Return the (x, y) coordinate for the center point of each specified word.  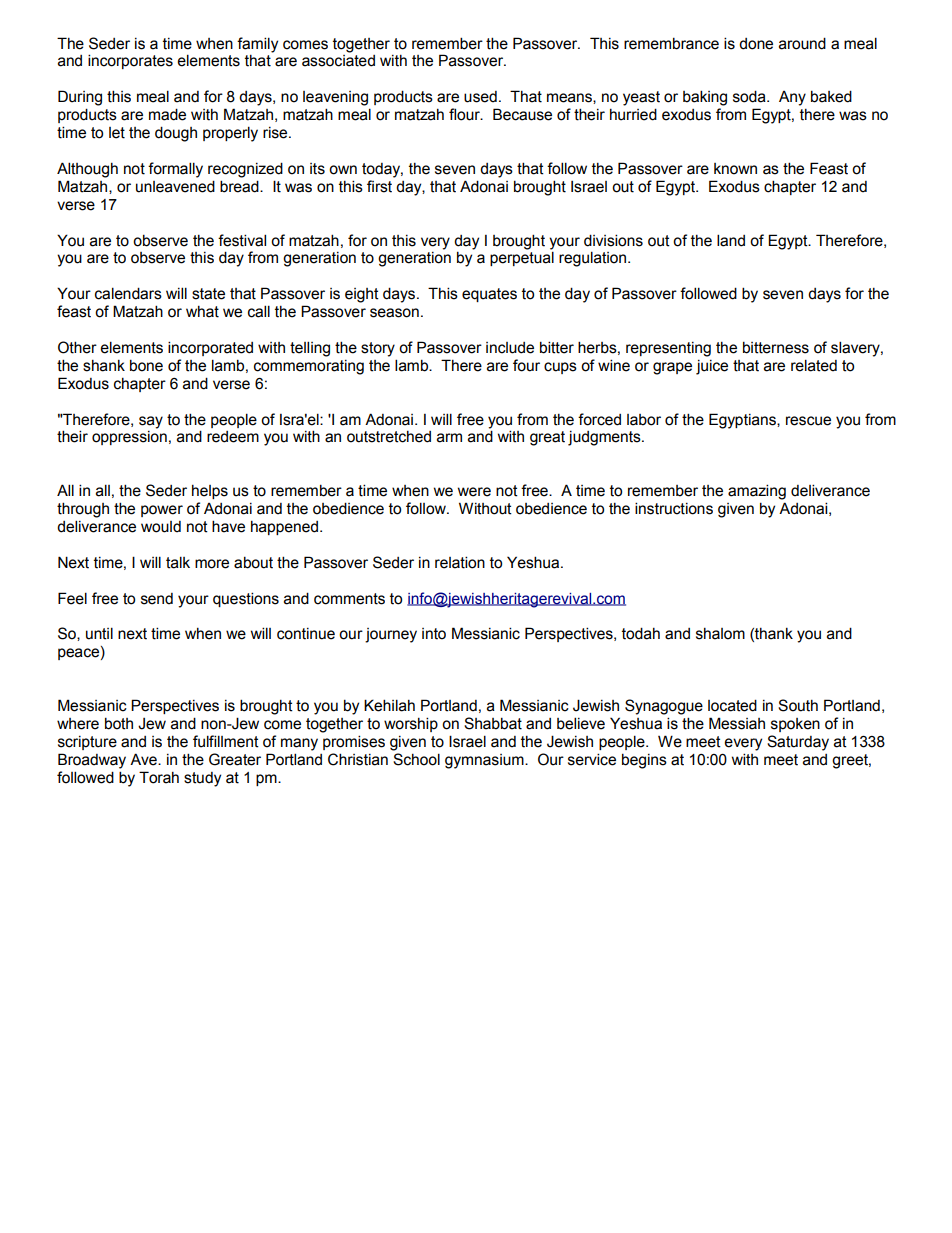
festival (242, 240)
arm (449, 438)
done (756, 44)
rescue (808, 421)
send (157, 599)
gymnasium (485, 761)
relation (460, 562)
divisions (613, 240)
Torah (159, 777)
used (480, 97)
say (151, 422)
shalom (720, 634)
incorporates (130, 61)
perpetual (522, 258)
